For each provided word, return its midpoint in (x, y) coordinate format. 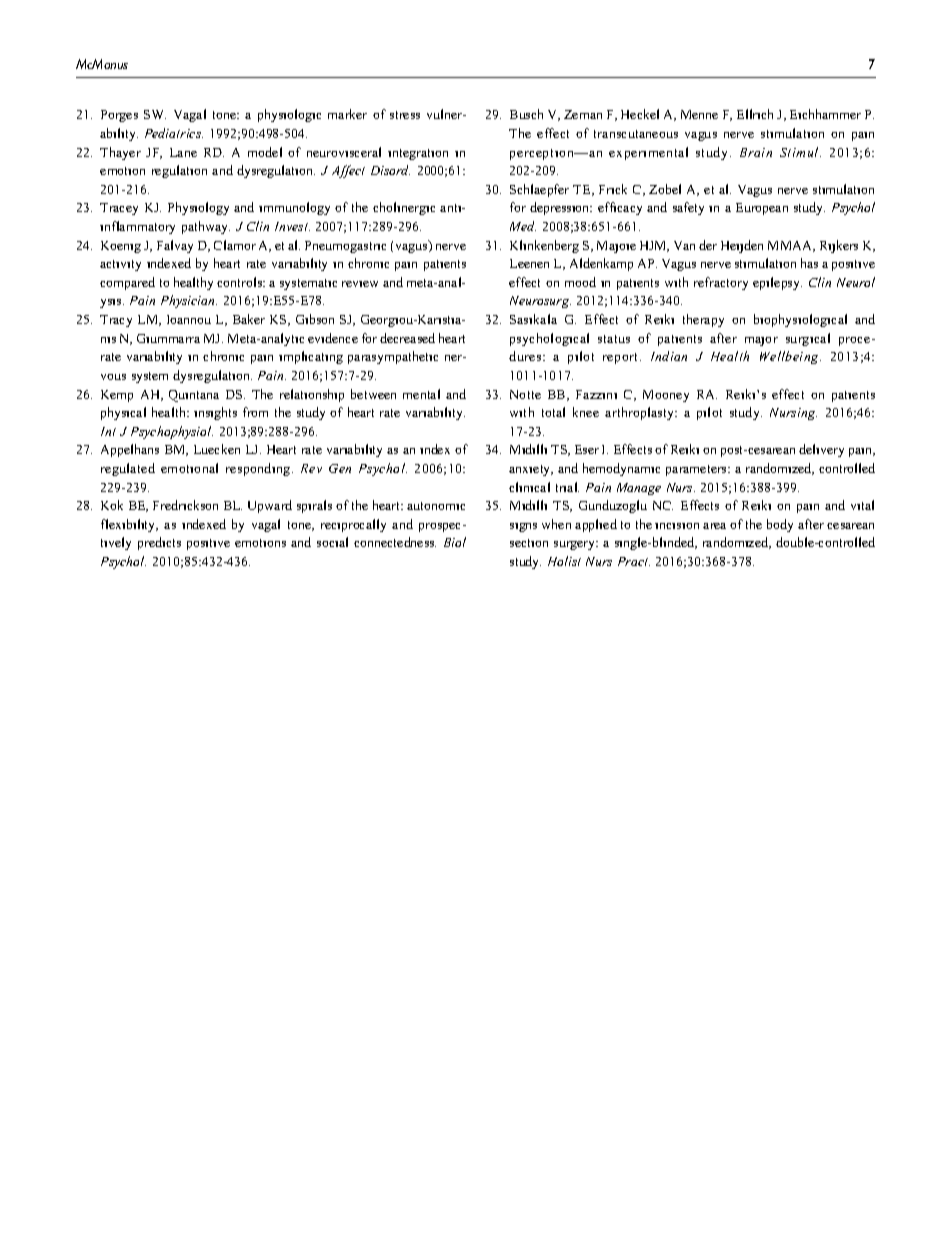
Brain (756, 152)
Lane (183, 152)
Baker (249, 319)
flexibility (129, 525)
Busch (526, 114)
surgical (808, 339)
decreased (407, 338)
